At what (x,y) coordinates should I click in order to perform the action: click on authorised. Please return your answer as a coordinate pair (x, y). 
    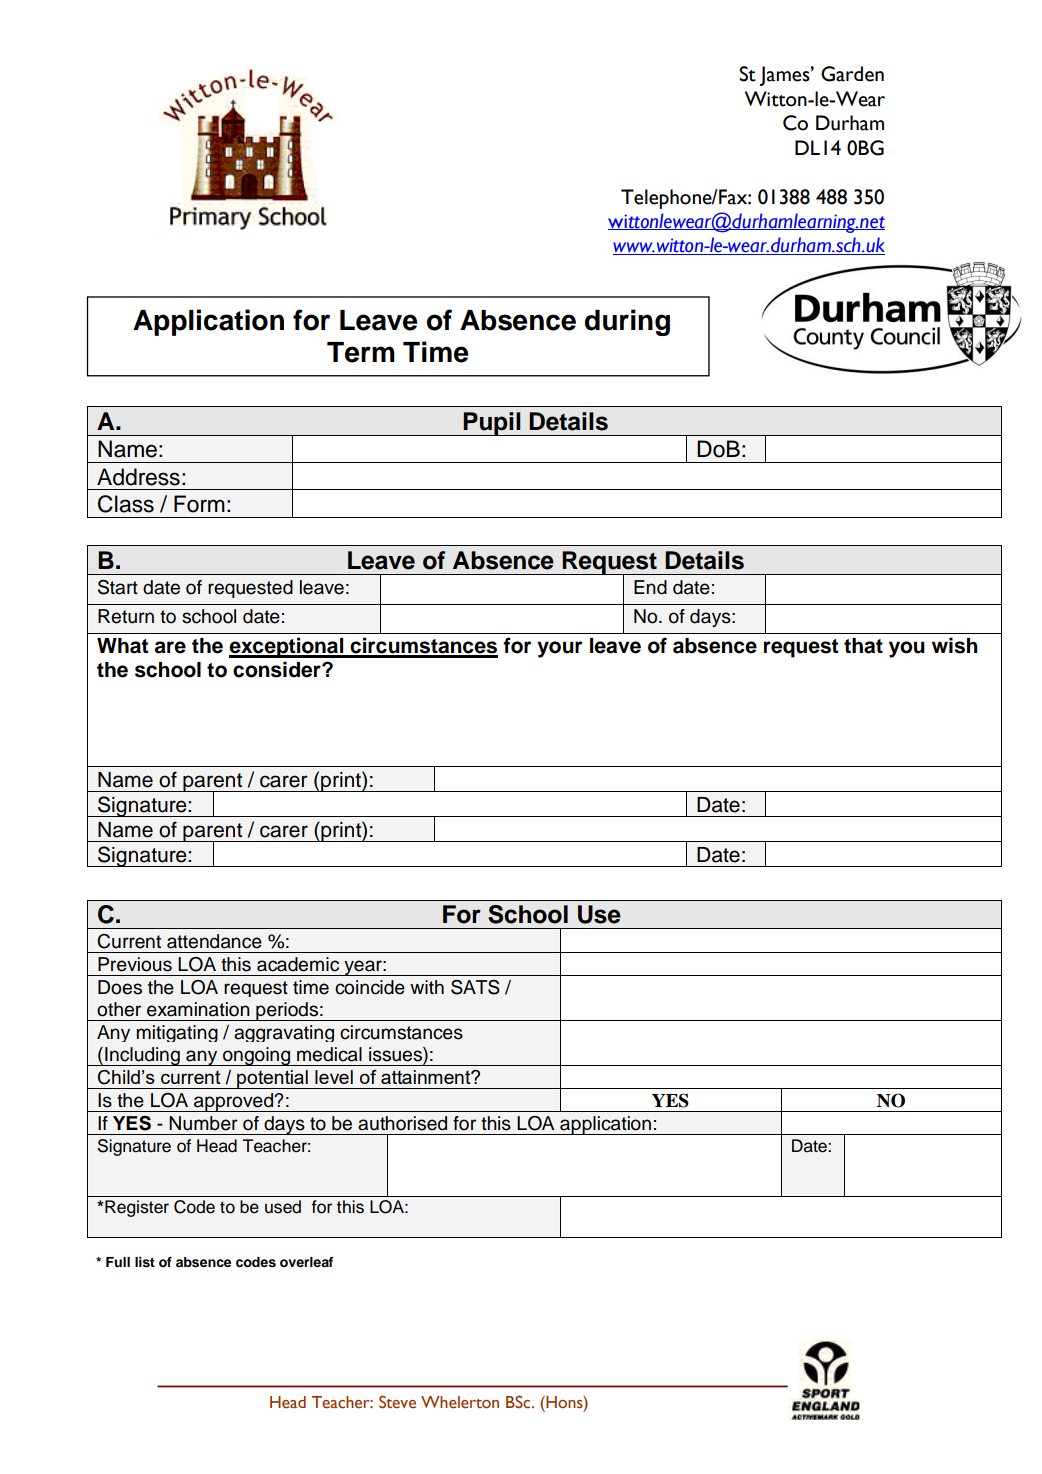
    Looking at the image, I should click on (402, 1123).
